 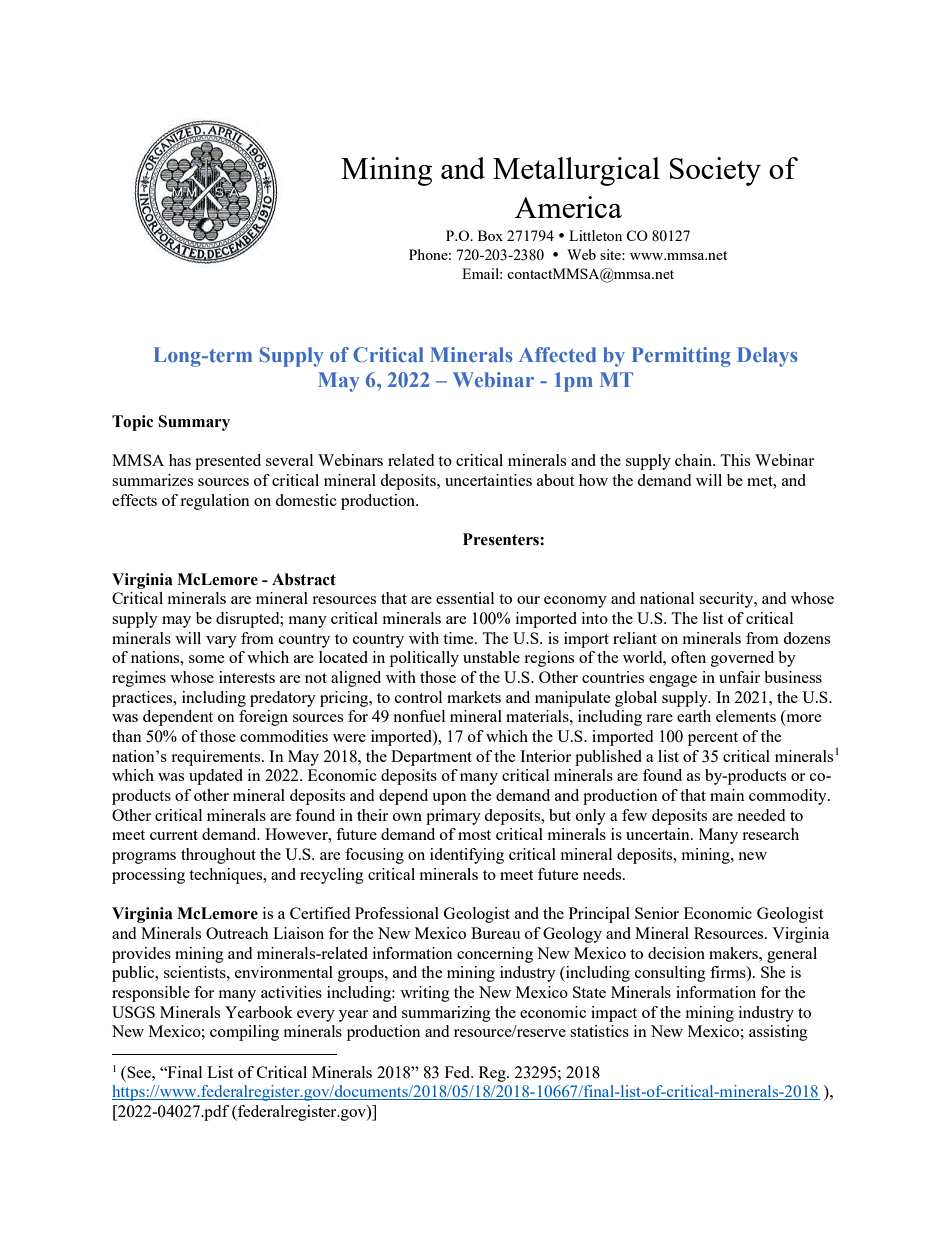 I want to click on summarizing, so click(x=446, y=1014).
